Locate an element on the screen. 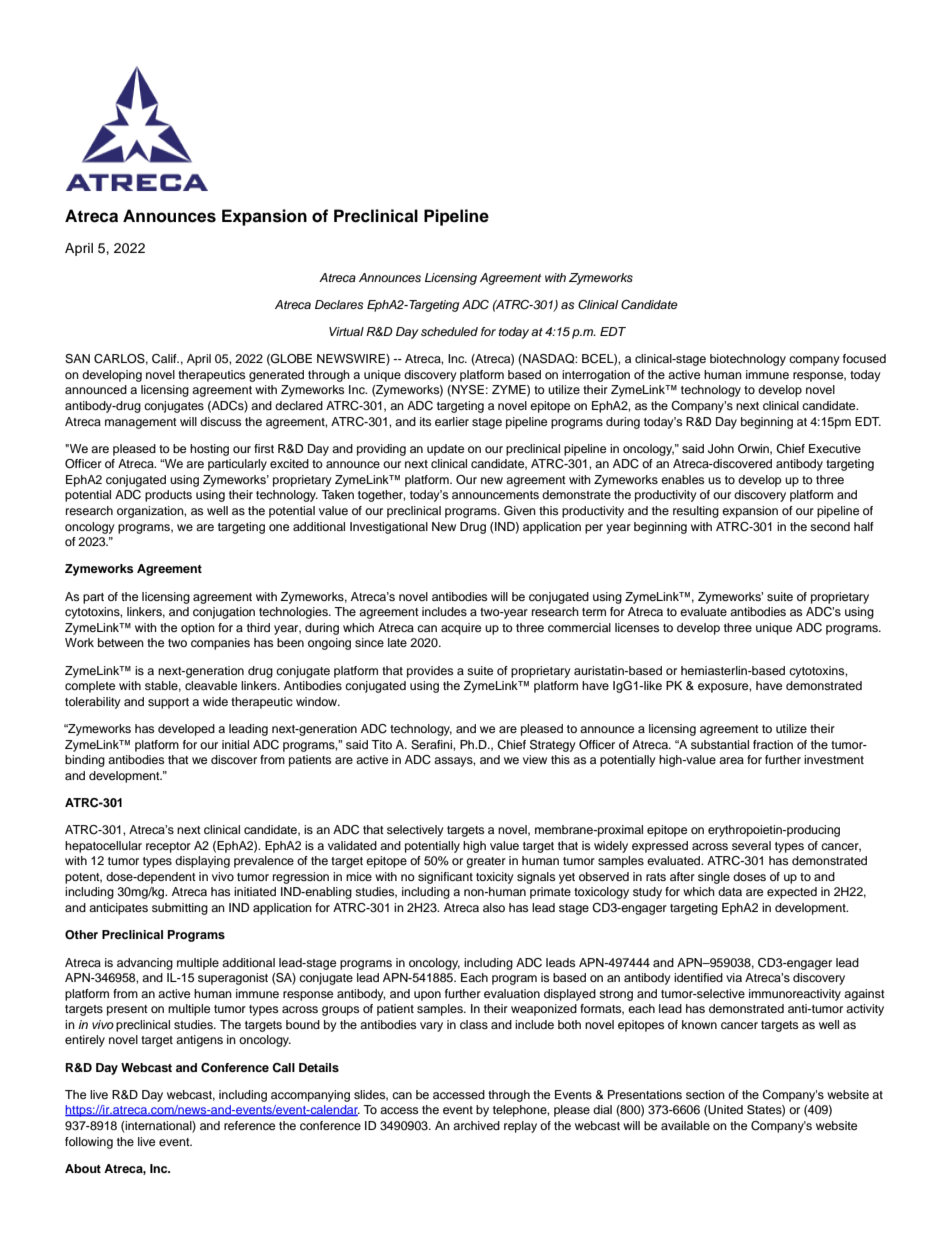 This screenshot has width=952, height=1233. second is located at coordinates (830, 526).
